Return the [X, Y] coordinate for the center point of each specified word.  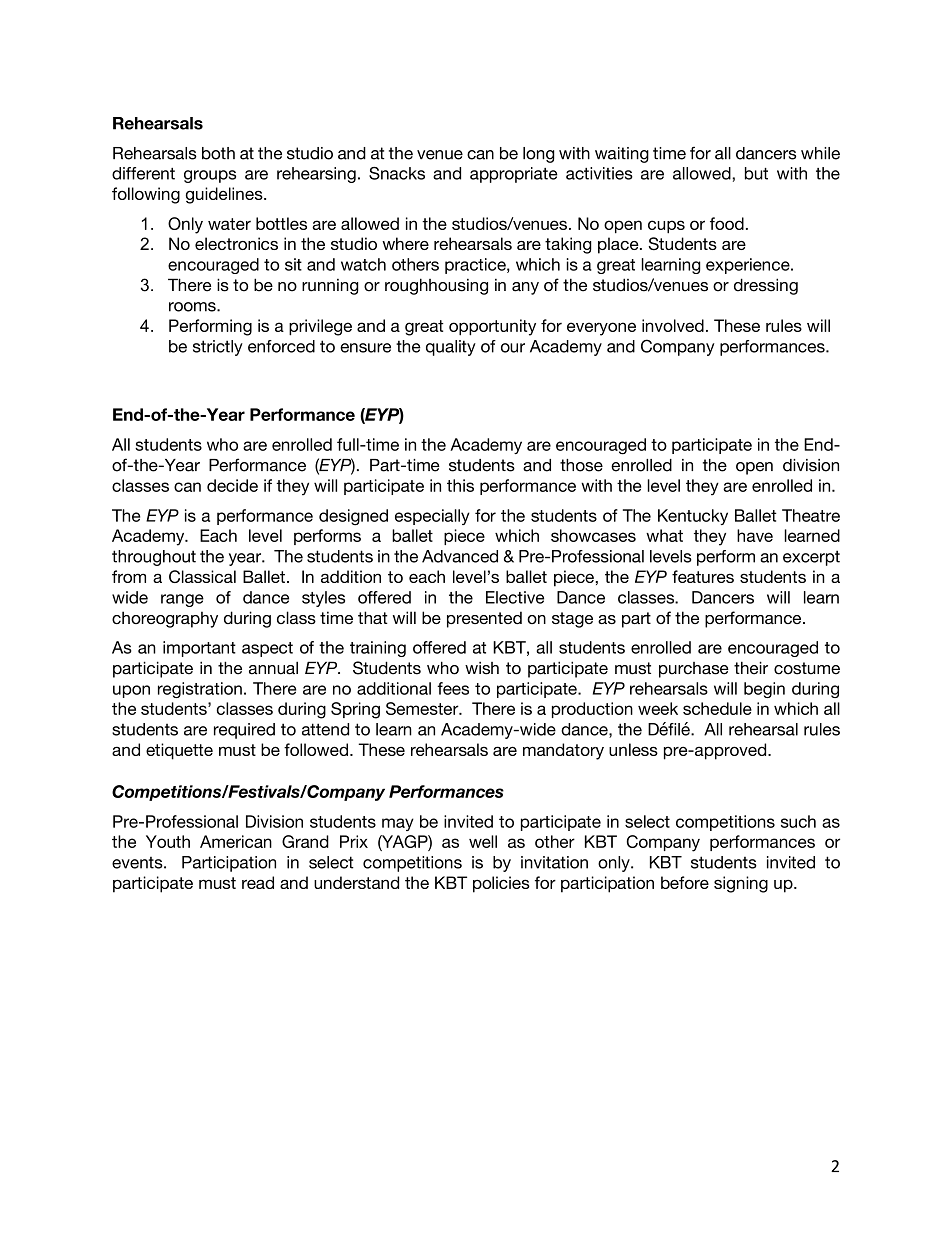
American [236, 841]
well [483, 841]
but [756, 173]
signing [741, 884]
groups [210, 176]
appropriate [514, 175]
